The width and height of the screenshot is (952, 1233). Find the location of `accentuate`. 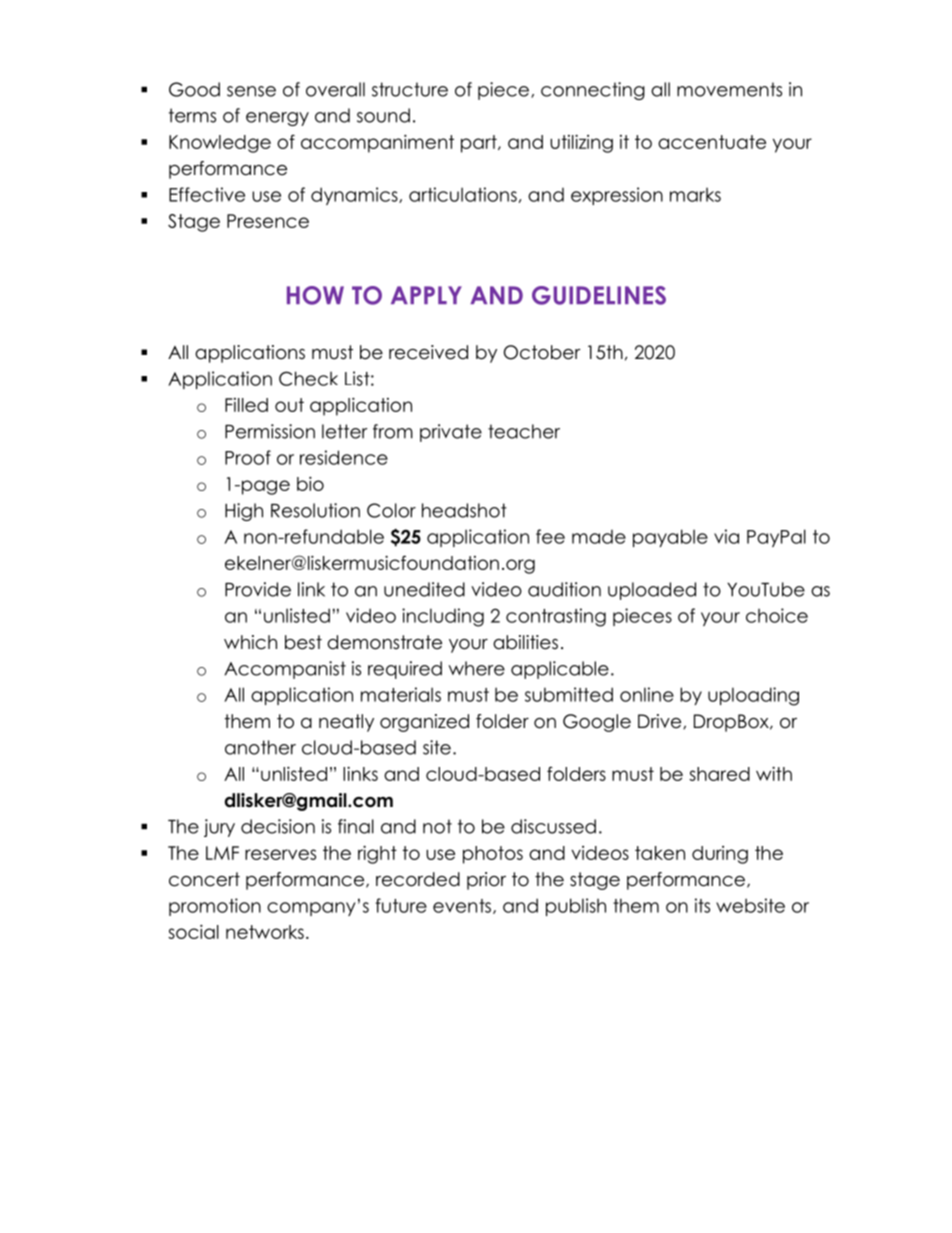

accentuate is located at coordinates (712, 142).
